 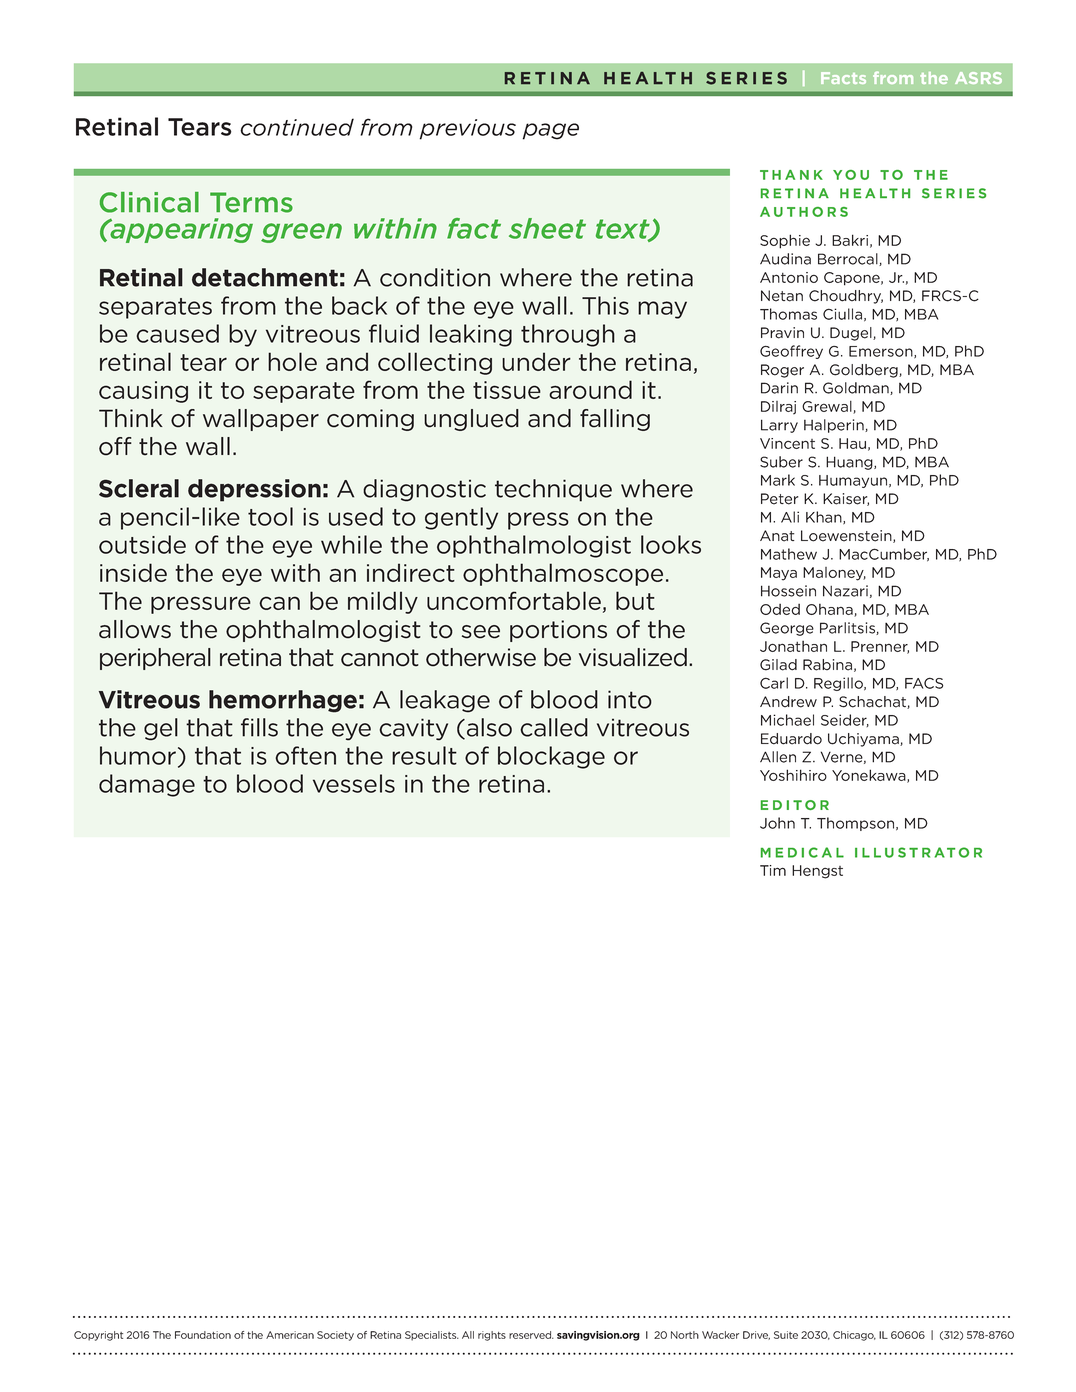 What do you see at coordinates (203, 1335) in the document?
I see `Foundation` at bounding box center [203, 1335].
